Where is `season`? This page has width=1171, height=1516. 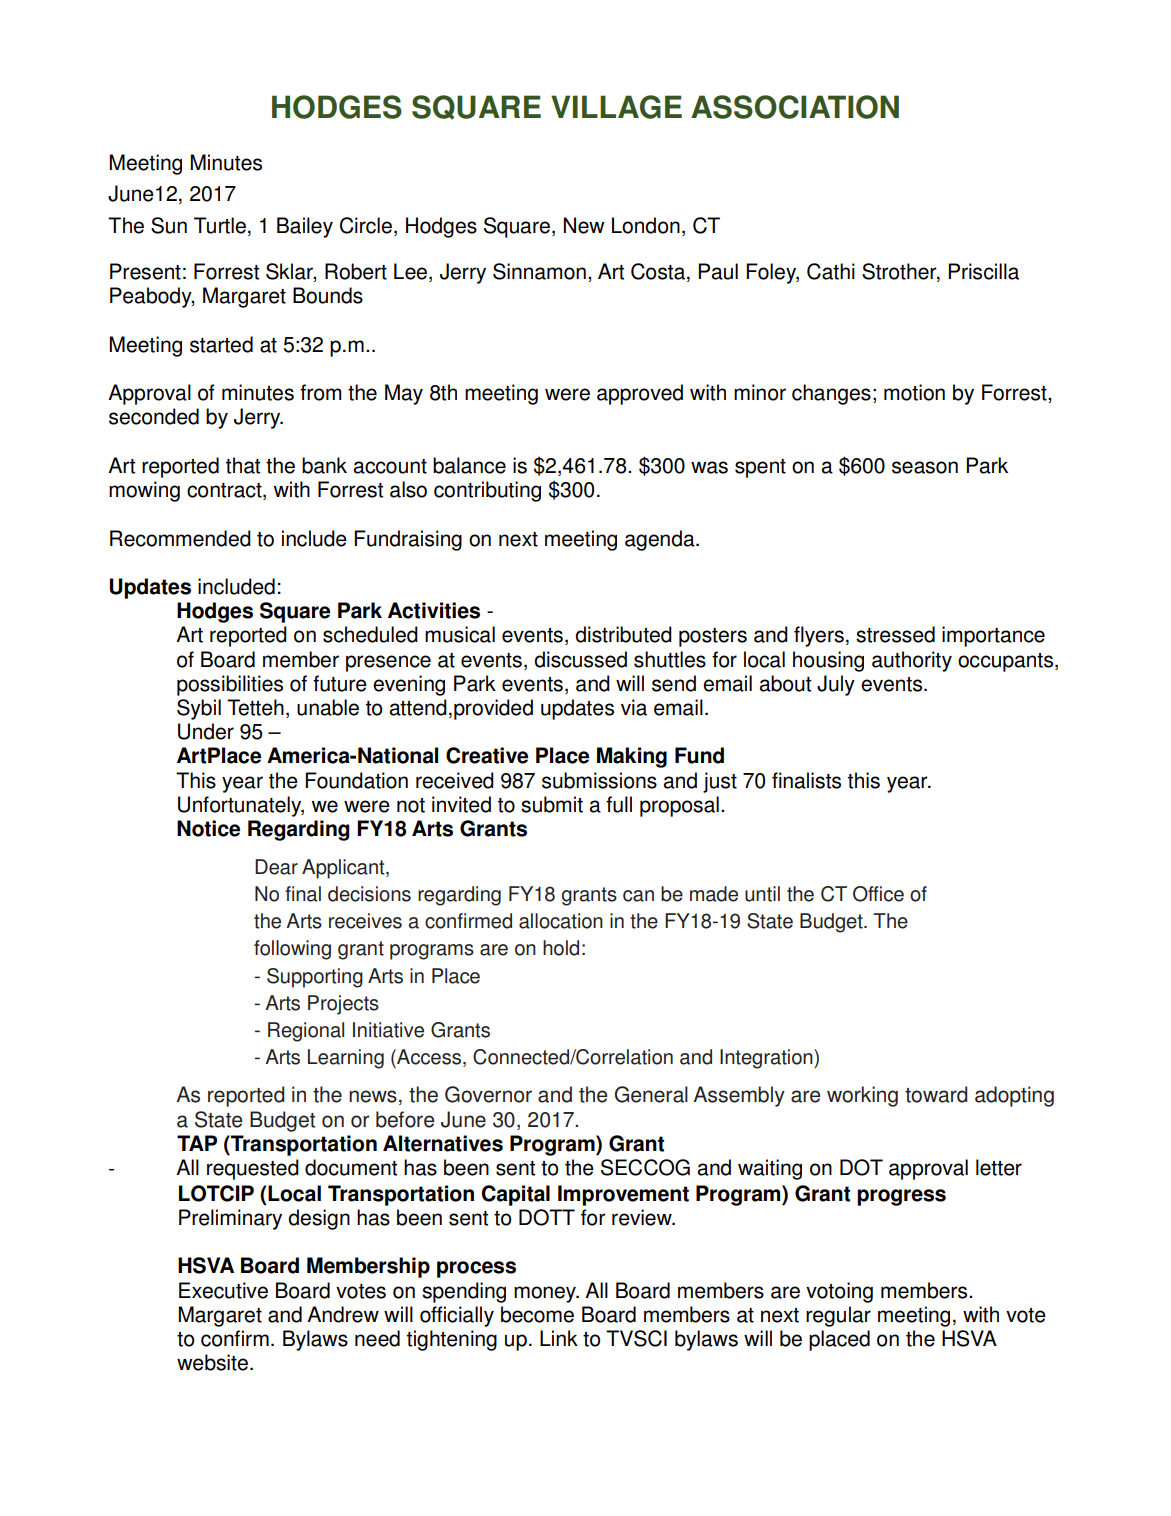 season is located at coordinates (925, 467).
